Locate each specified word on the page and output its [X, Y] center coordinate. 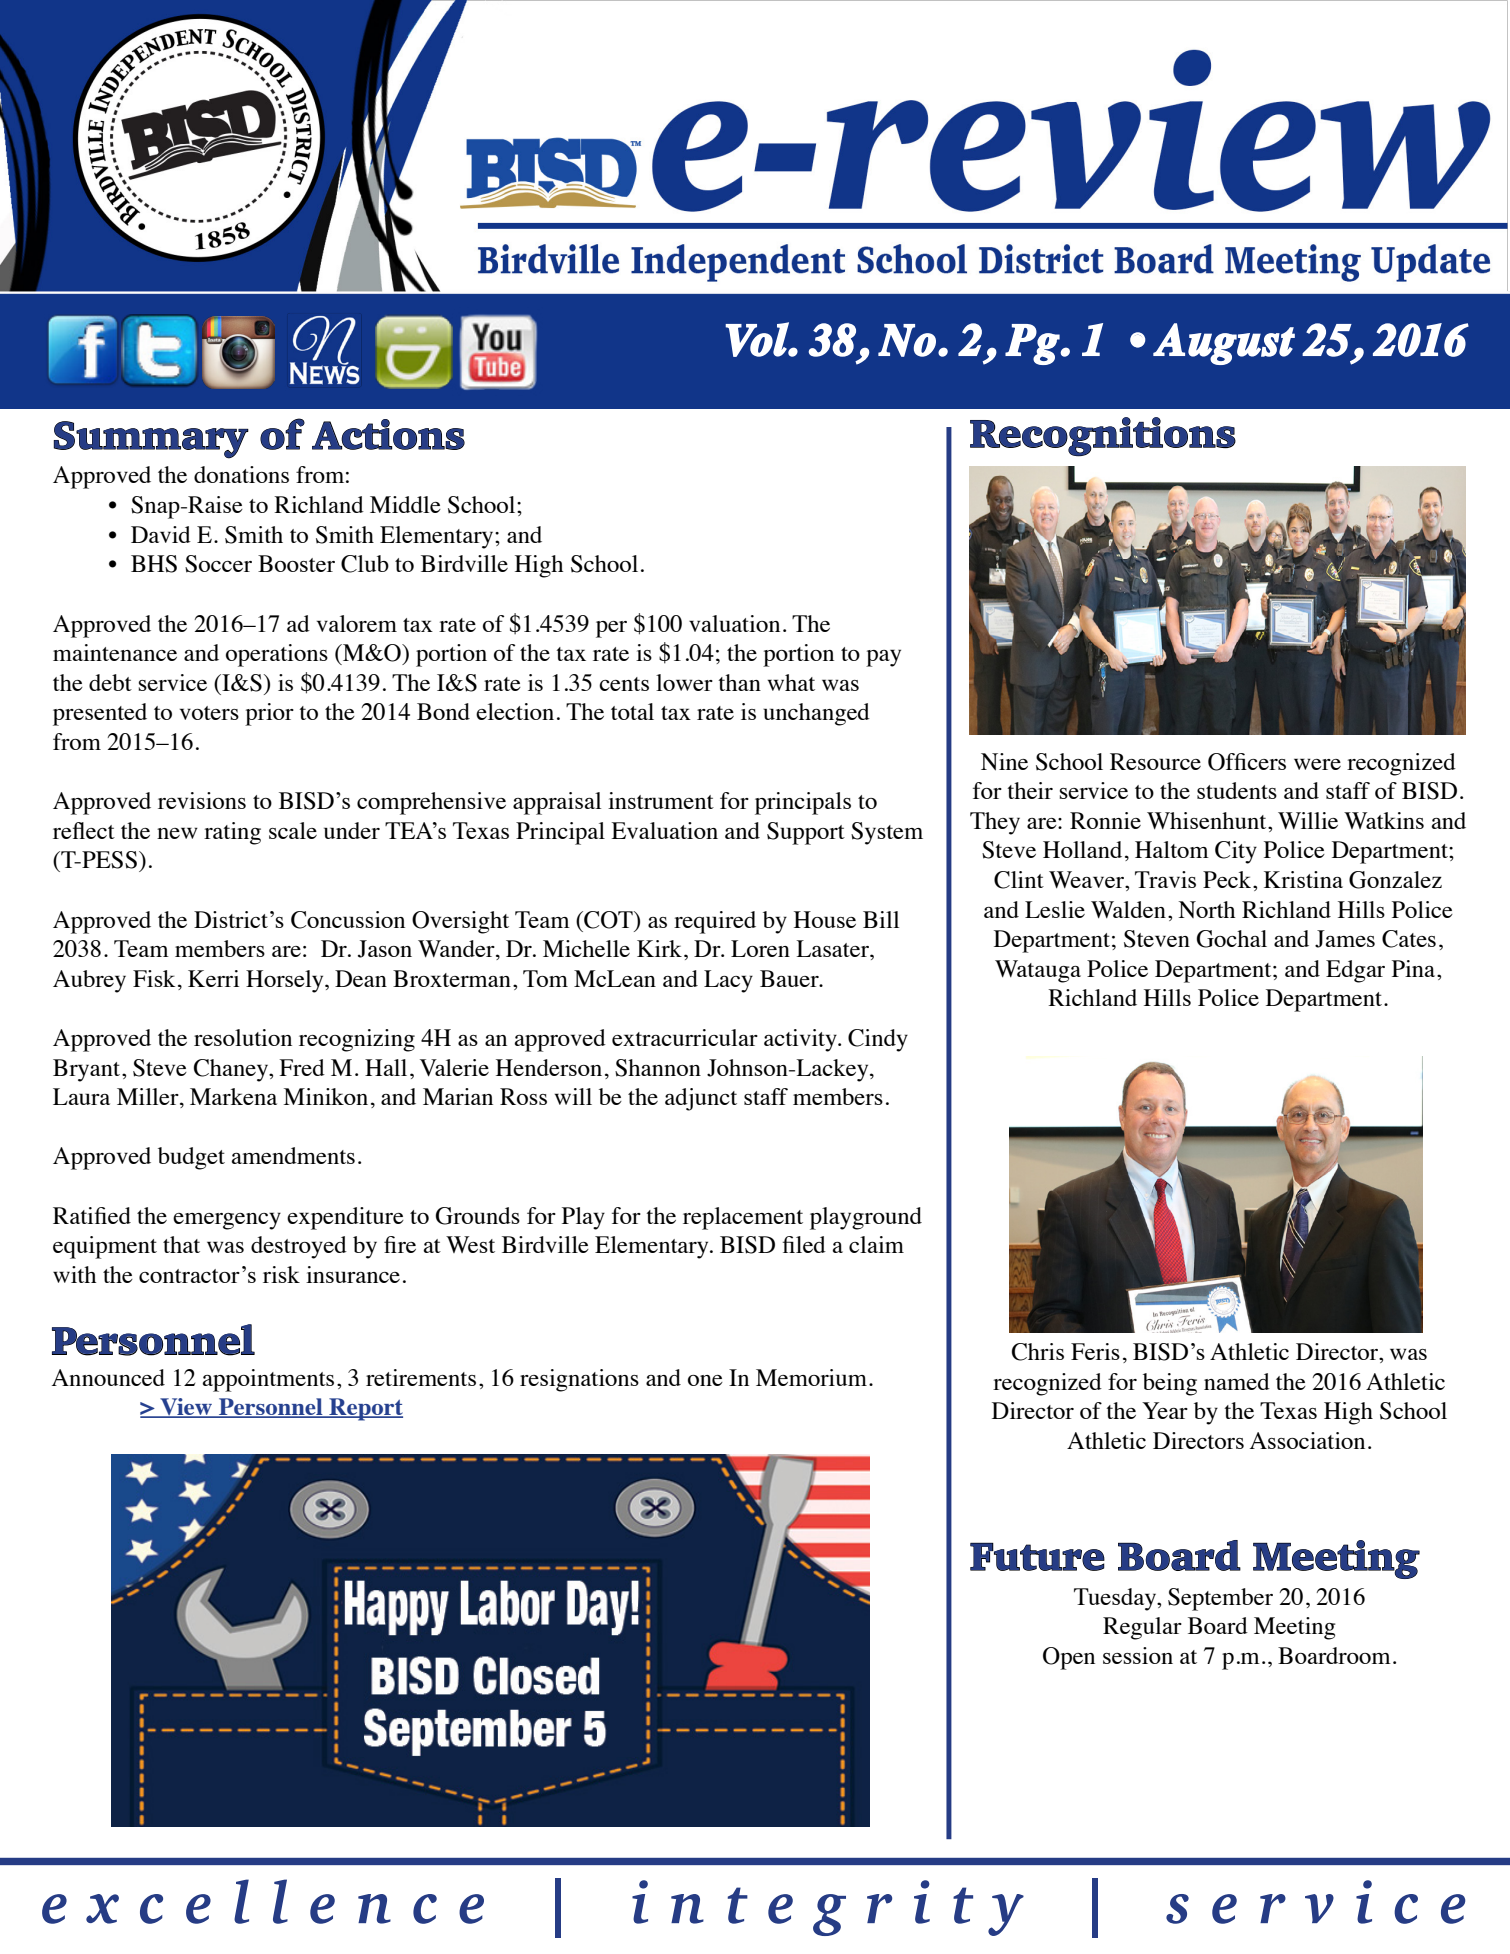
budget [191, 1158]
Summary [151, 440]
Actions [388, 434]
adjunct [701, 1099]
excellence [263, 1901]
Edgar [1355, 971]
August [1224, 344]
